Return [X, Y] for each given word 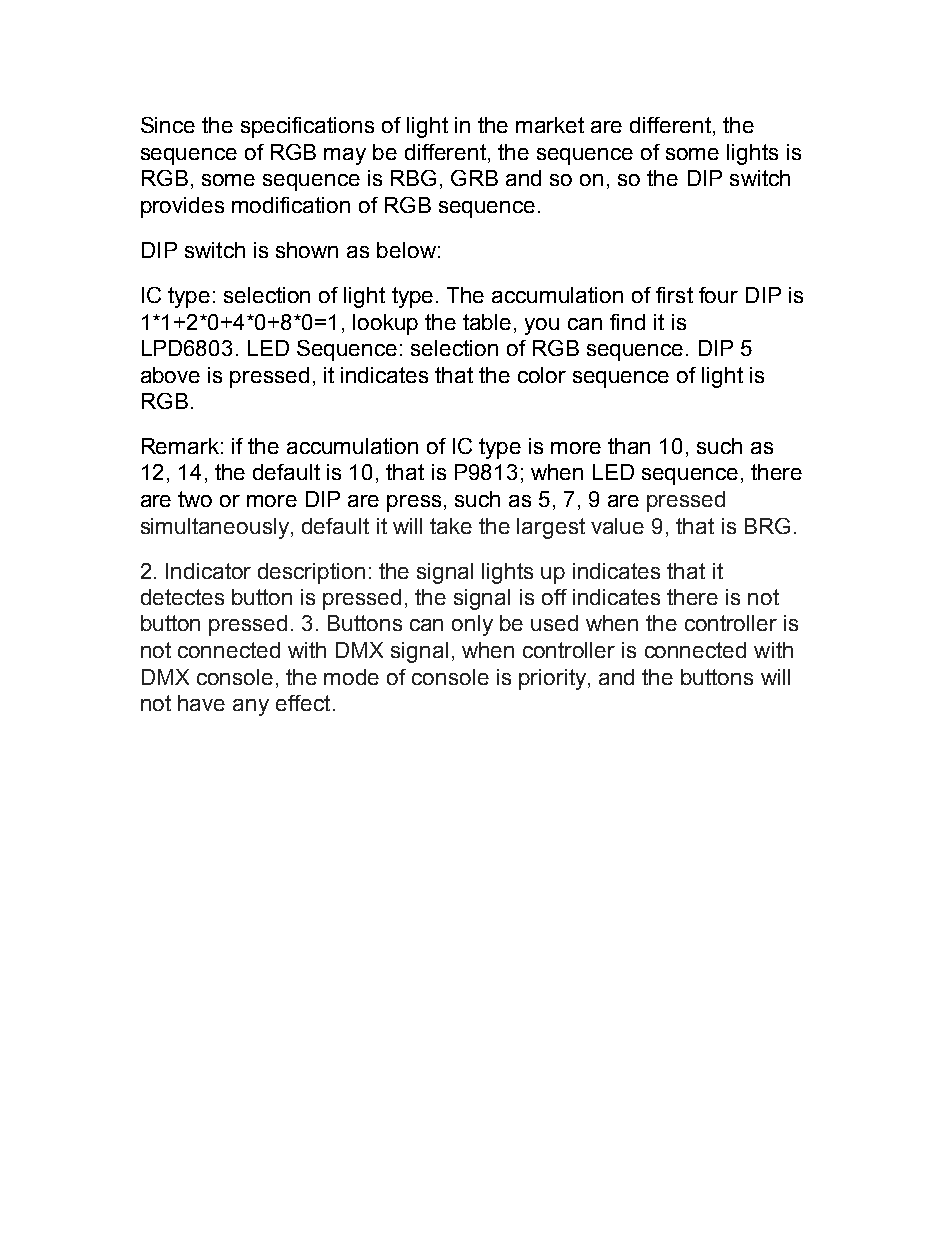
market [550, 125]
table [487, 322]
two [195, 499]
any [251, 707]
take [451, 526]
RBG [413, 178]
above [170, 375]
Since [168, 125]
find [627, 322]
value [617, 526]
